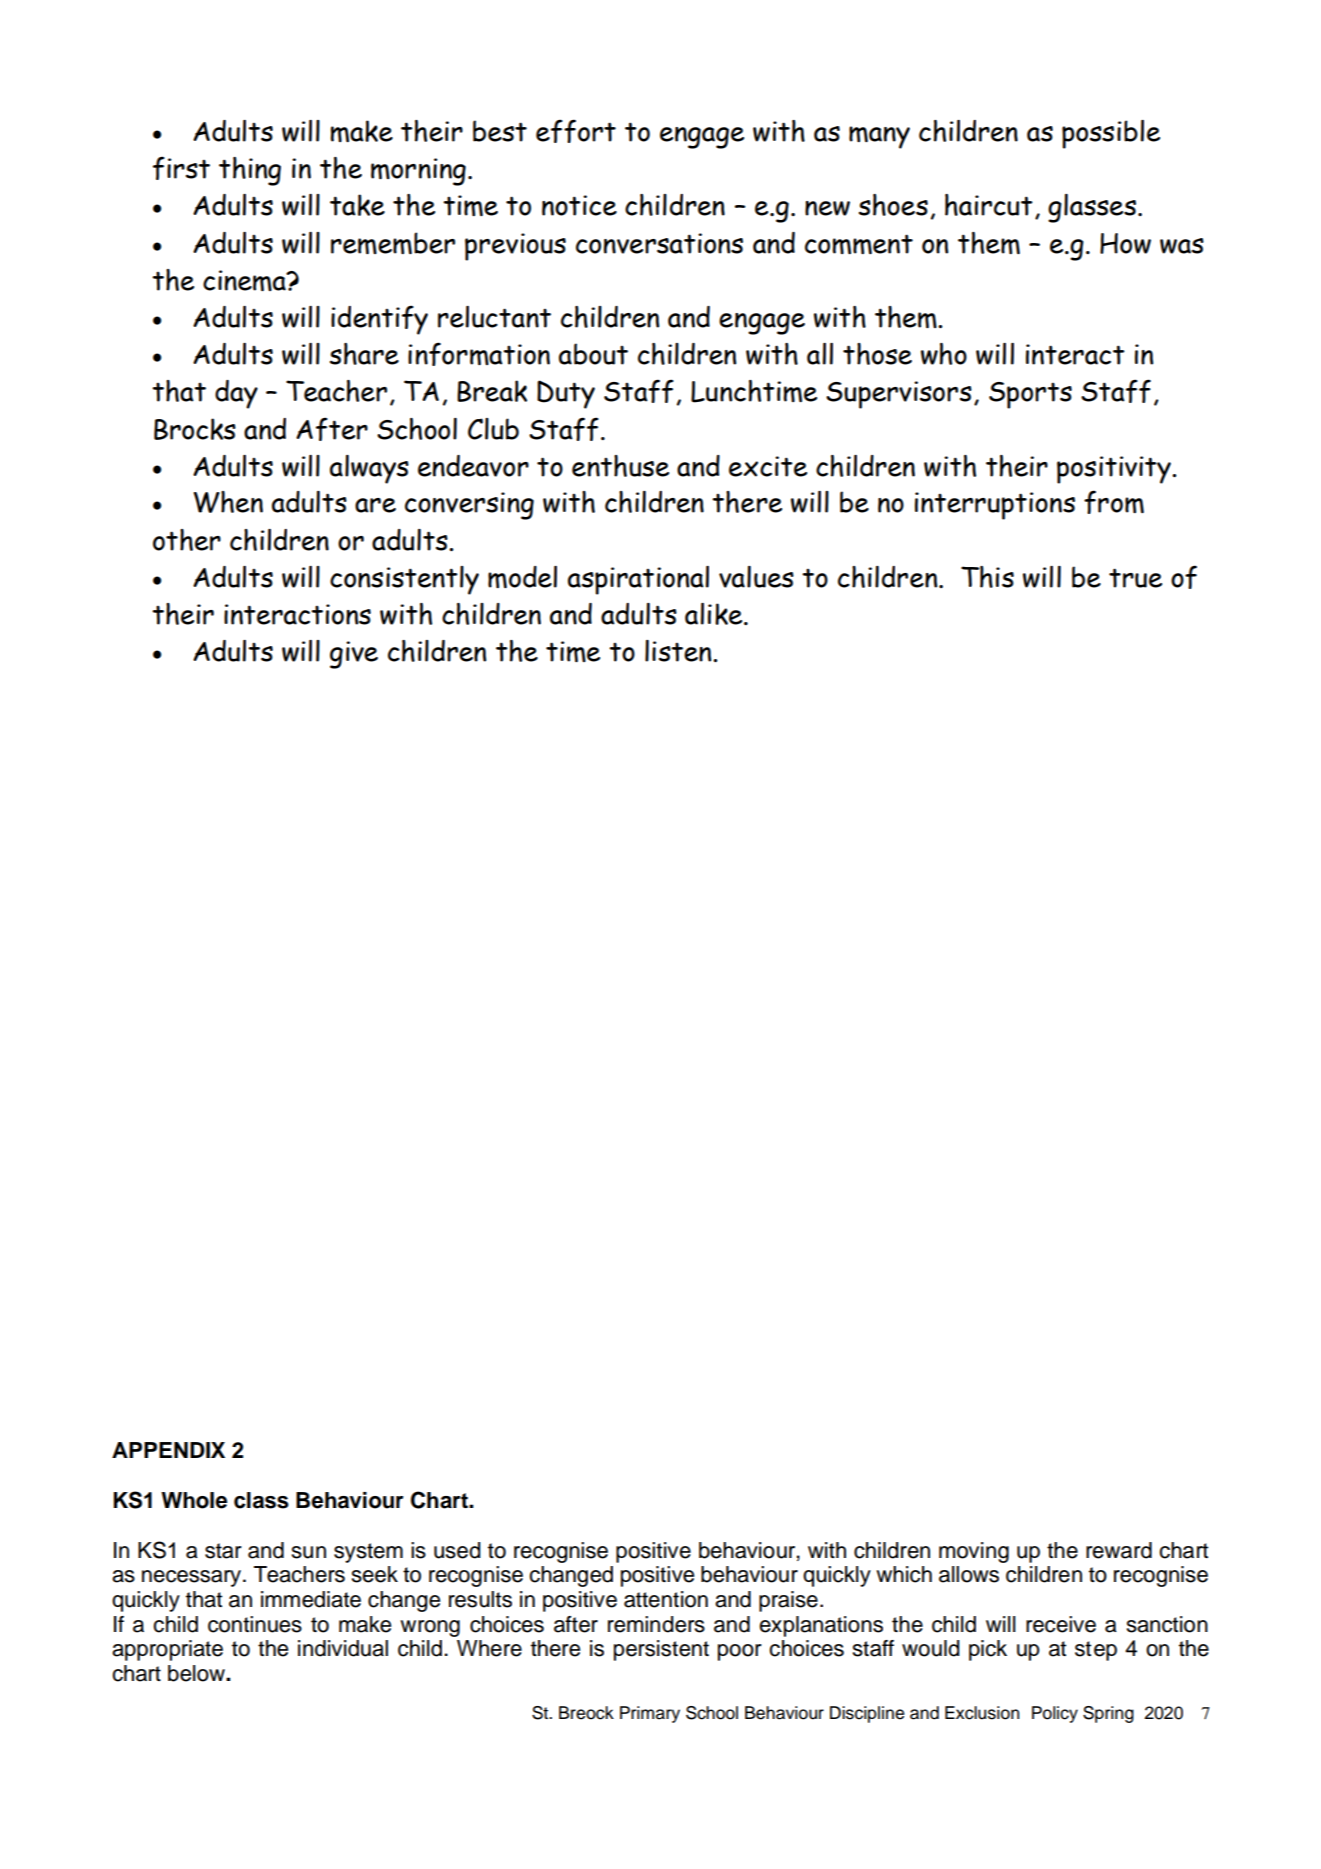 This screenshot has height=1869, width=1321. I want to click on attention, so click(666, 1599).
